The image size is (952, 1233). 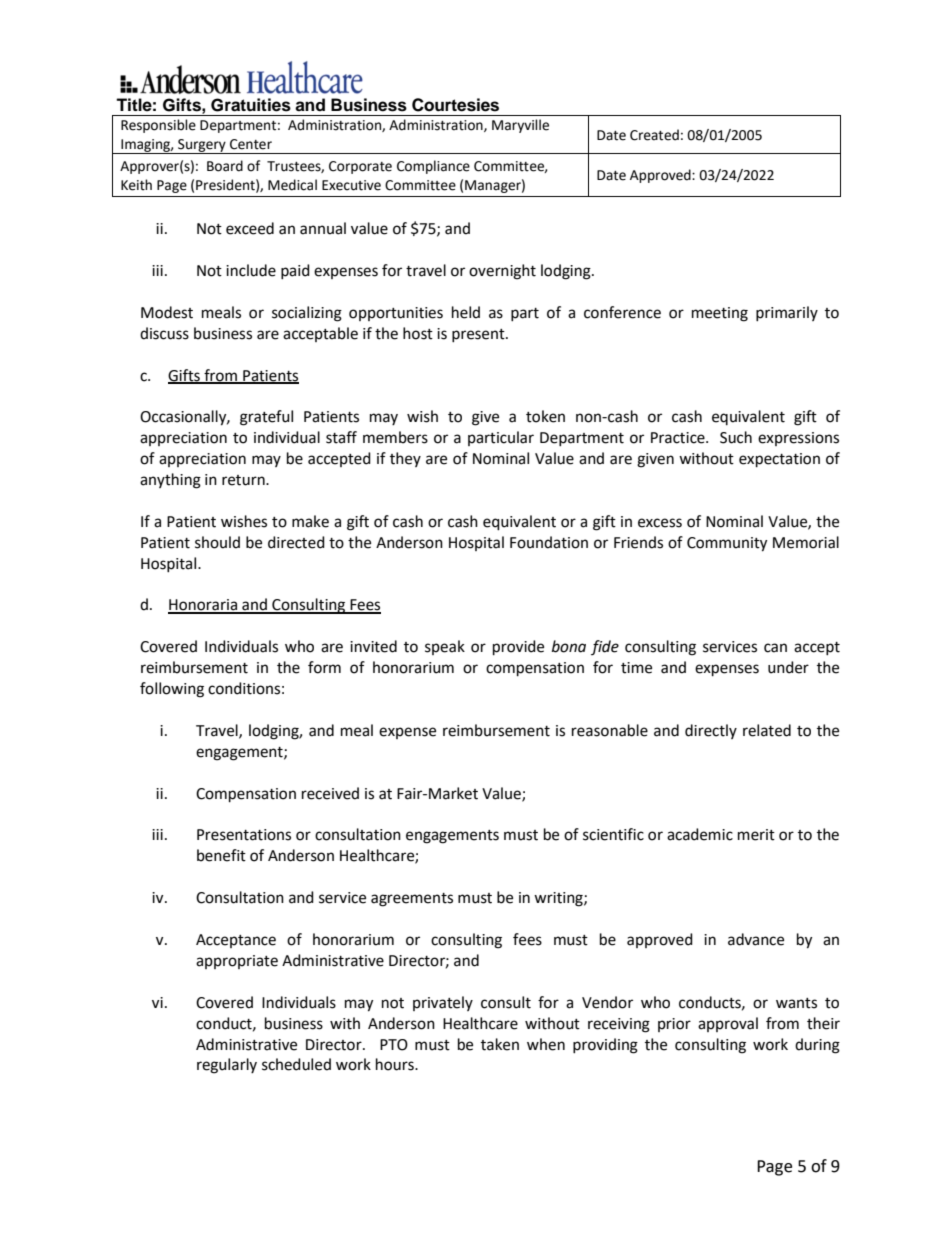 What do you see at coordinates (221, 855) in the page?
I see `benefit` at bounding box center [221, 855].
